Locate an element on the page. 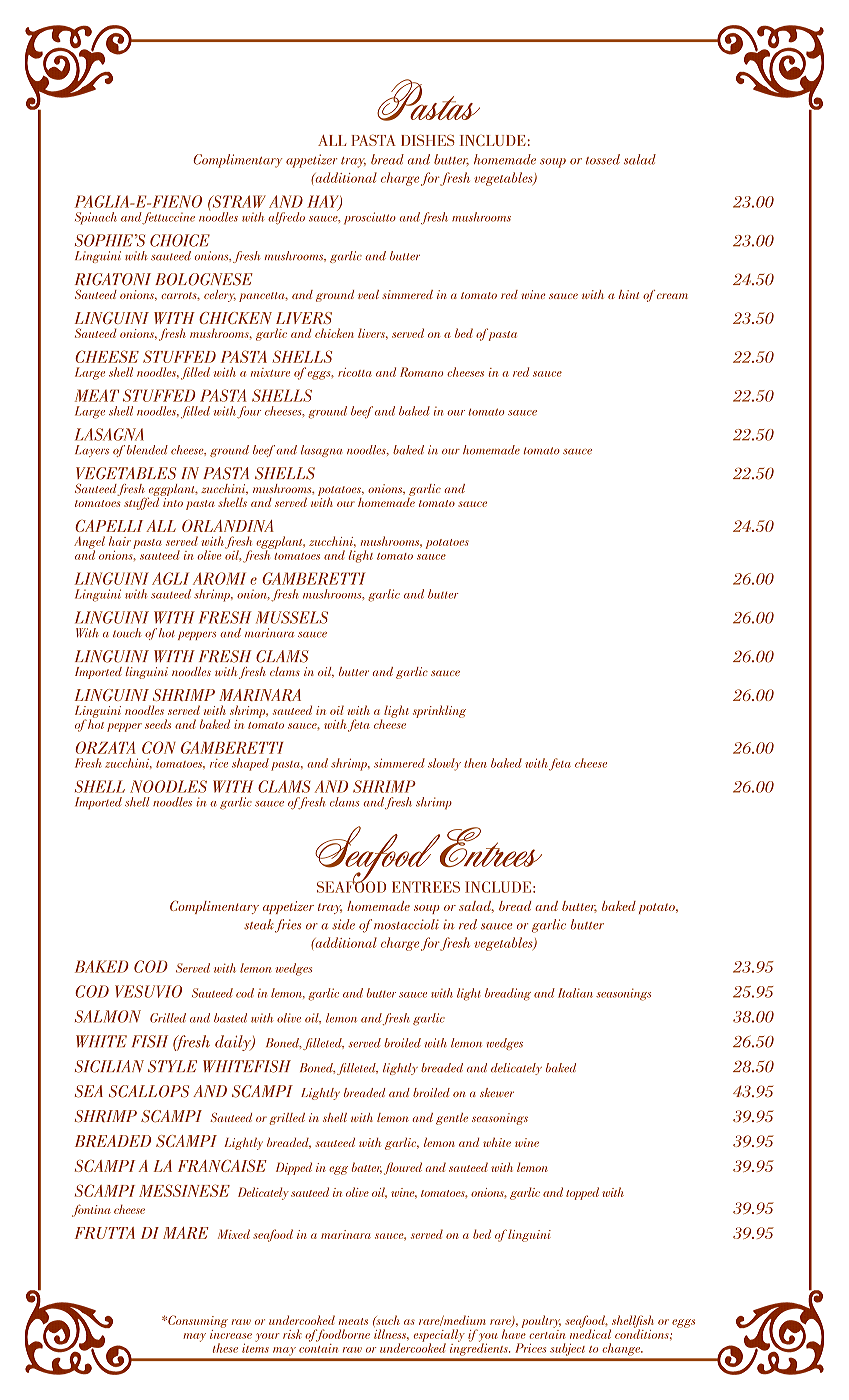 The width and height of the page is (849, 1400). side is located at coordinates (343, 924).
